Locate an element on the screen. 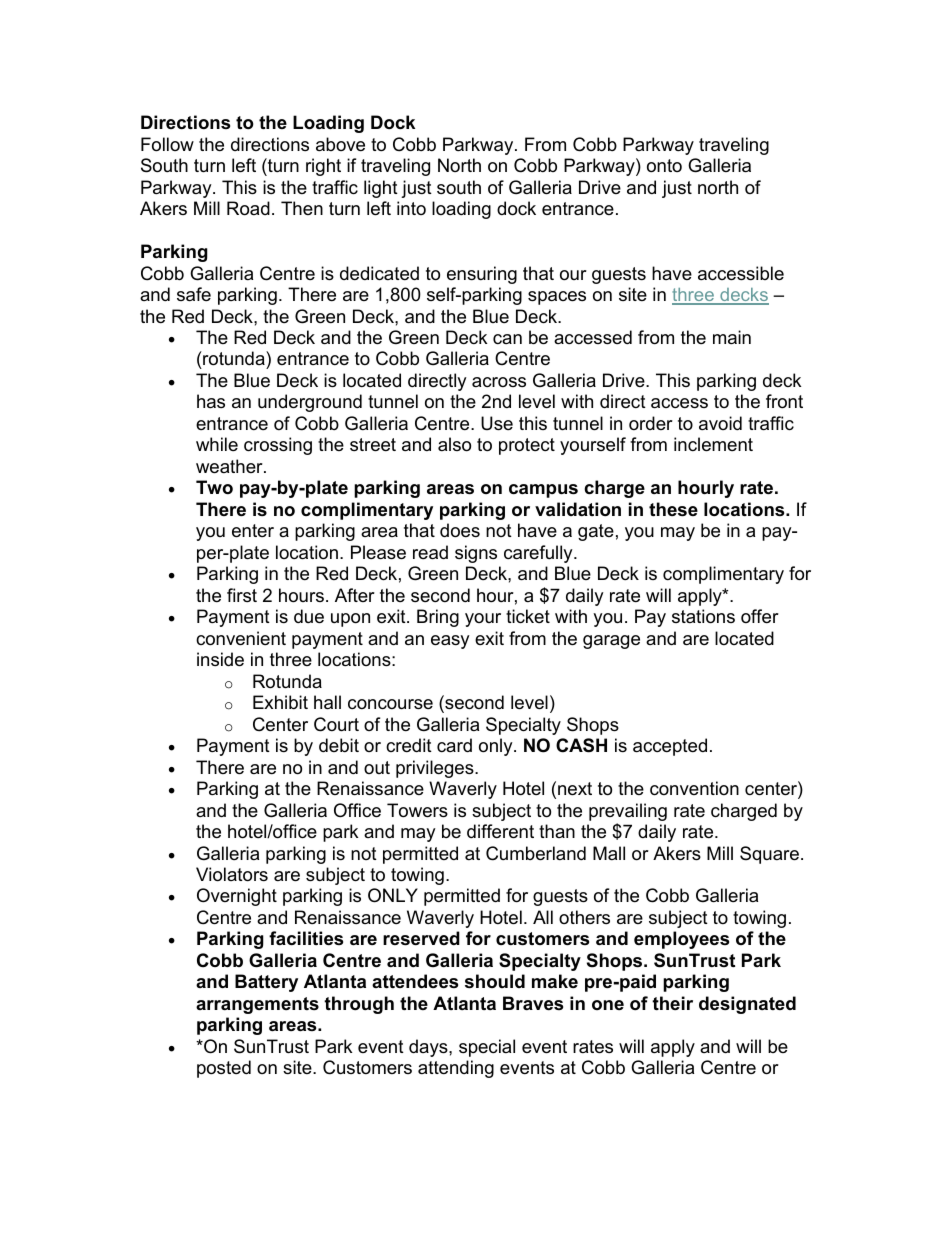 The width and height of the screenshot is (952, 1233). onto is located at coordinates (664, 166).
